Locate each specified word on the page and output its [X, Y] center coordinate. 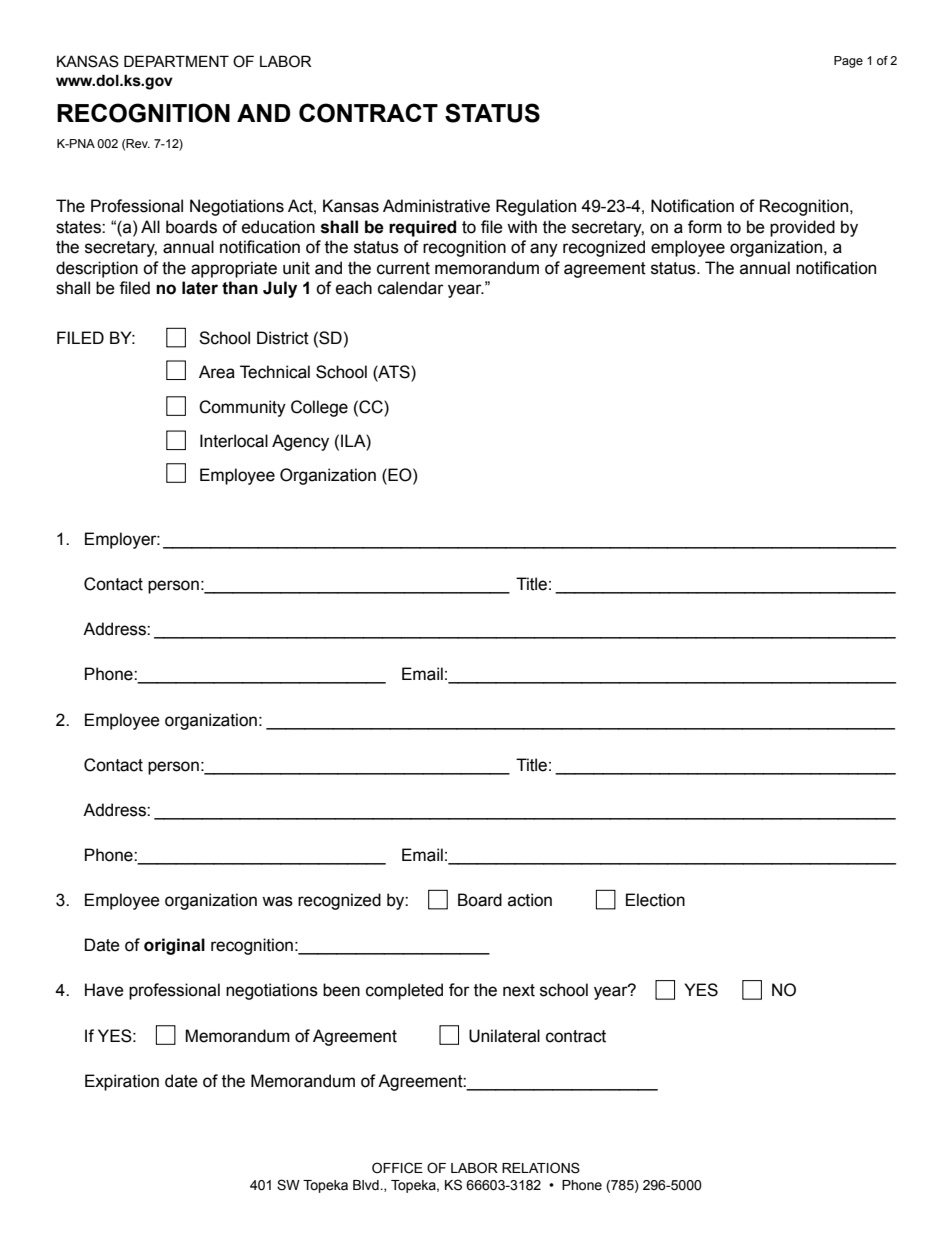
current [403, 268]
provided [802, 228]
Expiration [122, 1082]
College [319, 408]
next [519, 990]
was [277, 901]
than [240, 288]
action [530, 900]
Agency [300, 442]
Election [655, 900]
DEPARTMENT [176, 61]
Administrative [436, 206]
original [174, 946]
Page [848, 62]
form [705, 227]
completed [404, 991]
